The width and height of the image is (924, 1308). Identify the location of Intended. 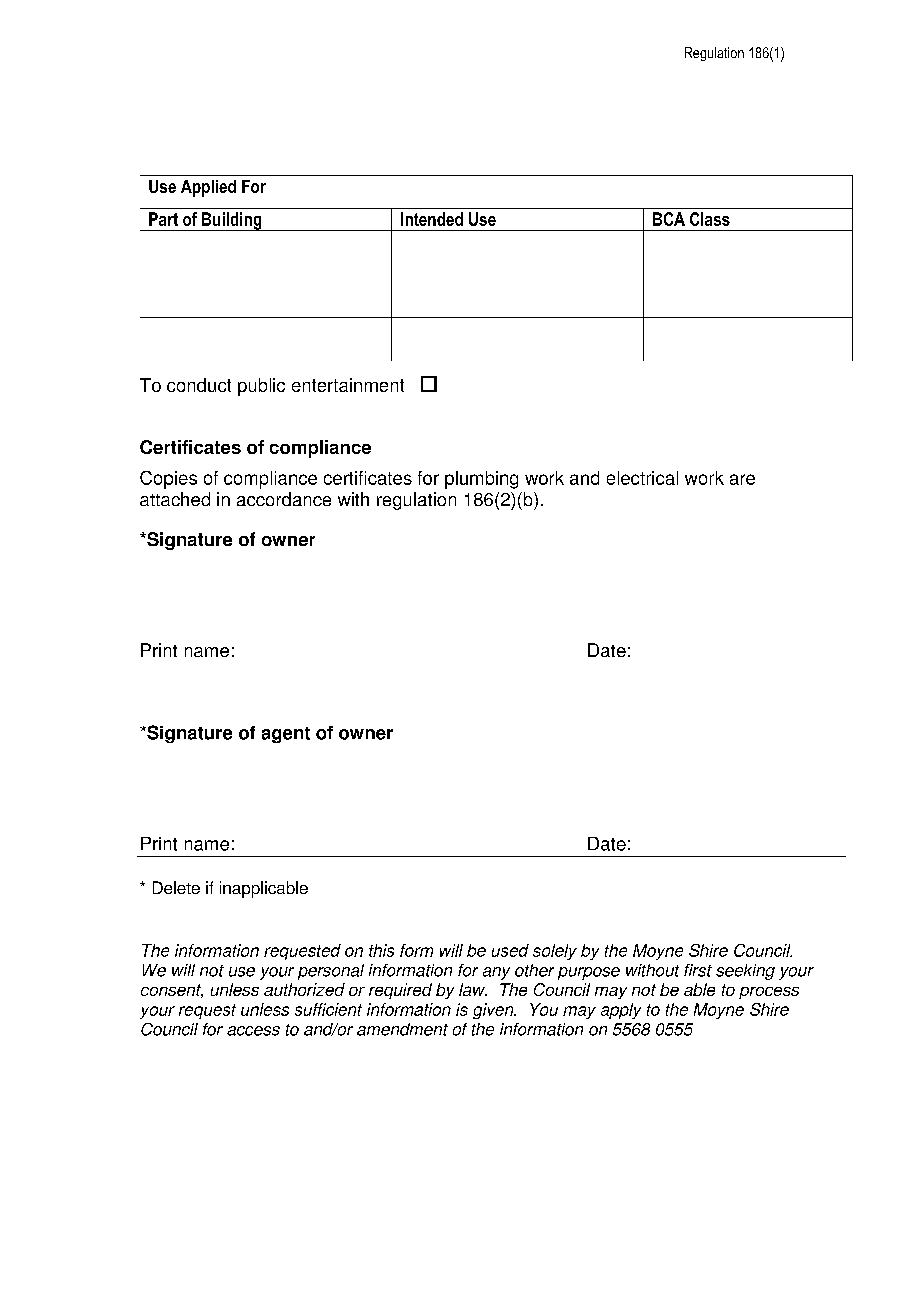
(432, 219).
